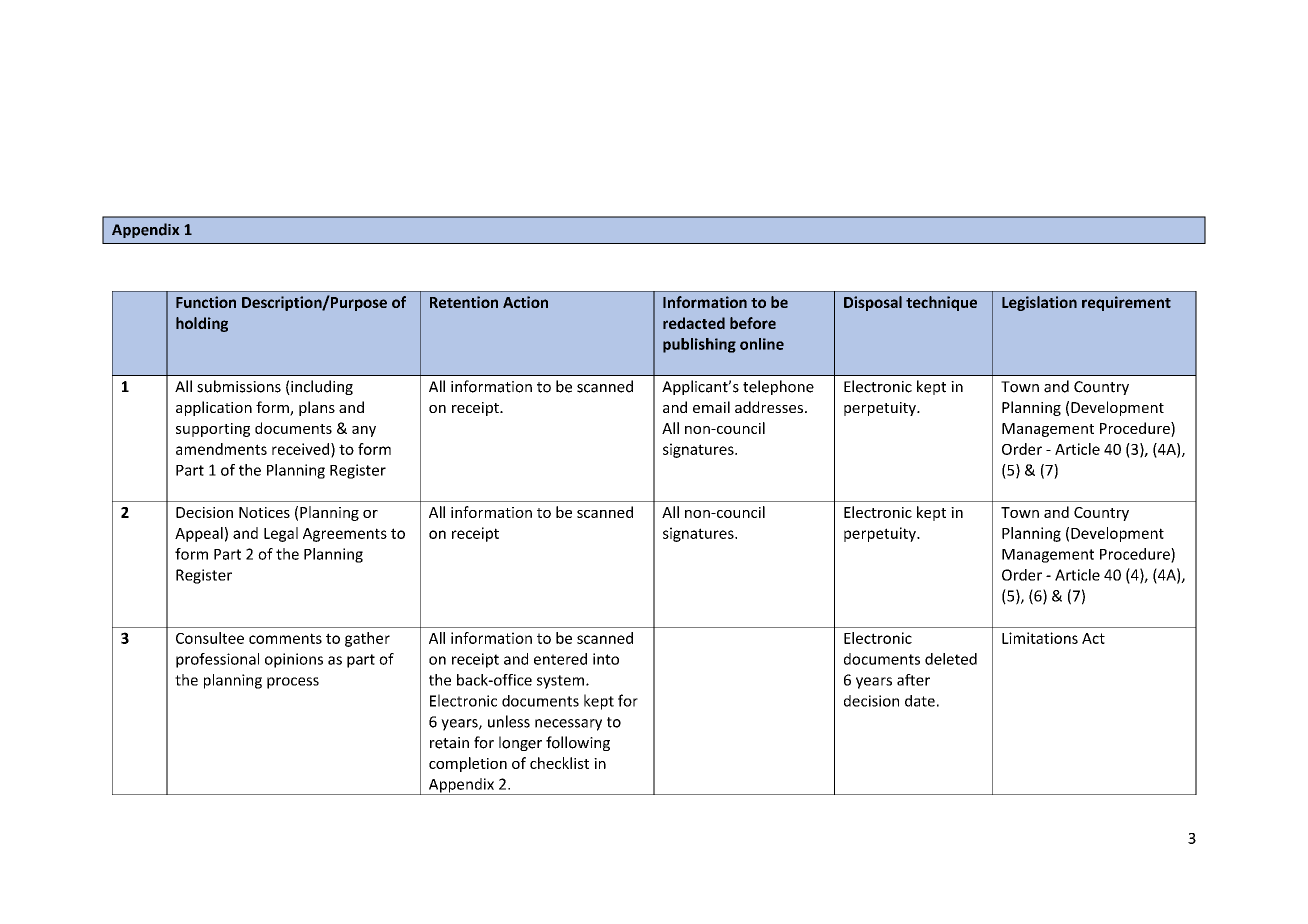 The width and height of the page is (1308, 924). What do you see at coordinates (345, 535) in the page?
I see `Agreements` at bounding box center [345, 535].
